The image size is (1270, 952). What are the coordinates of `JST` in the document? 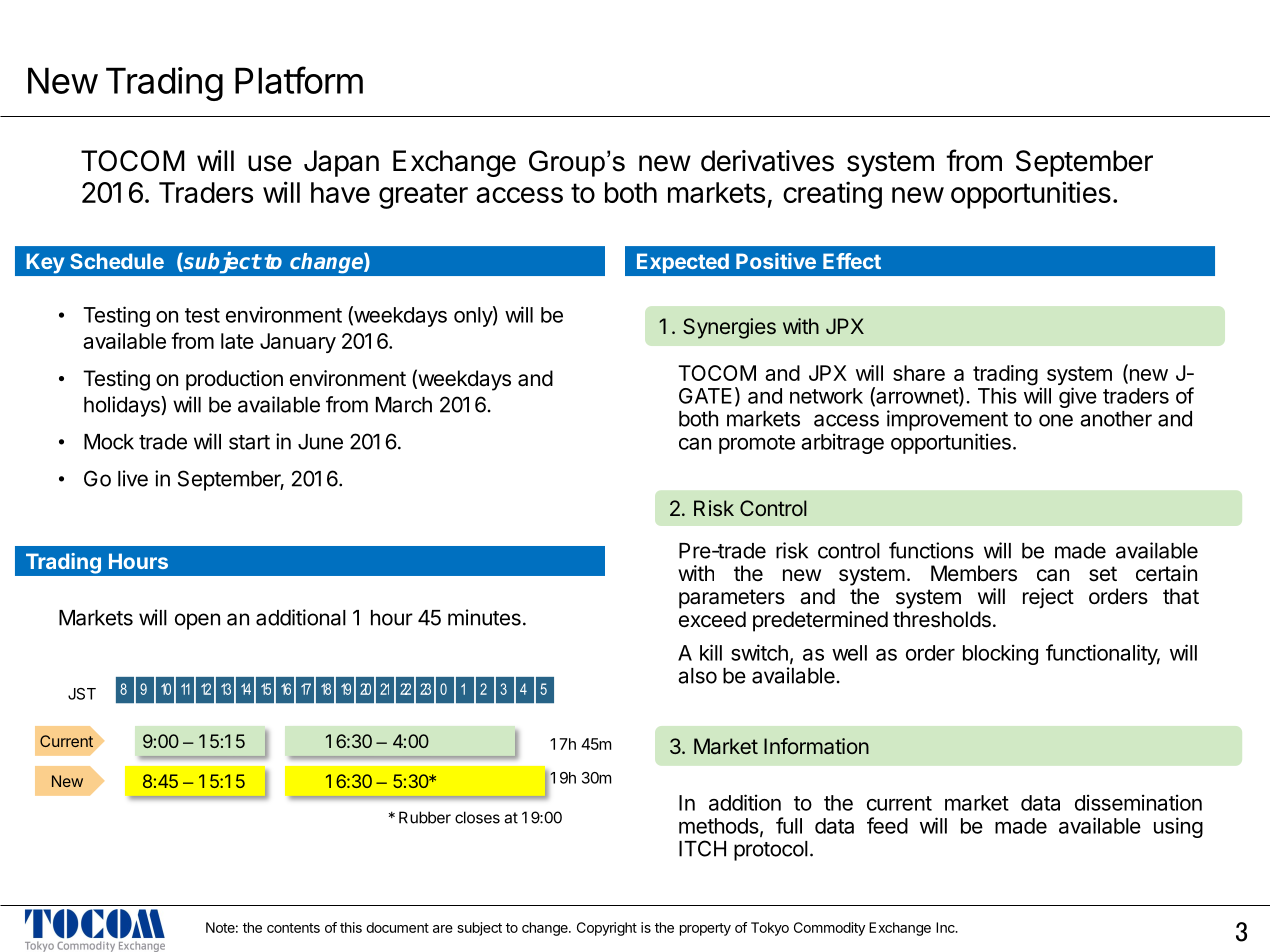 It's located at (82, 694).
